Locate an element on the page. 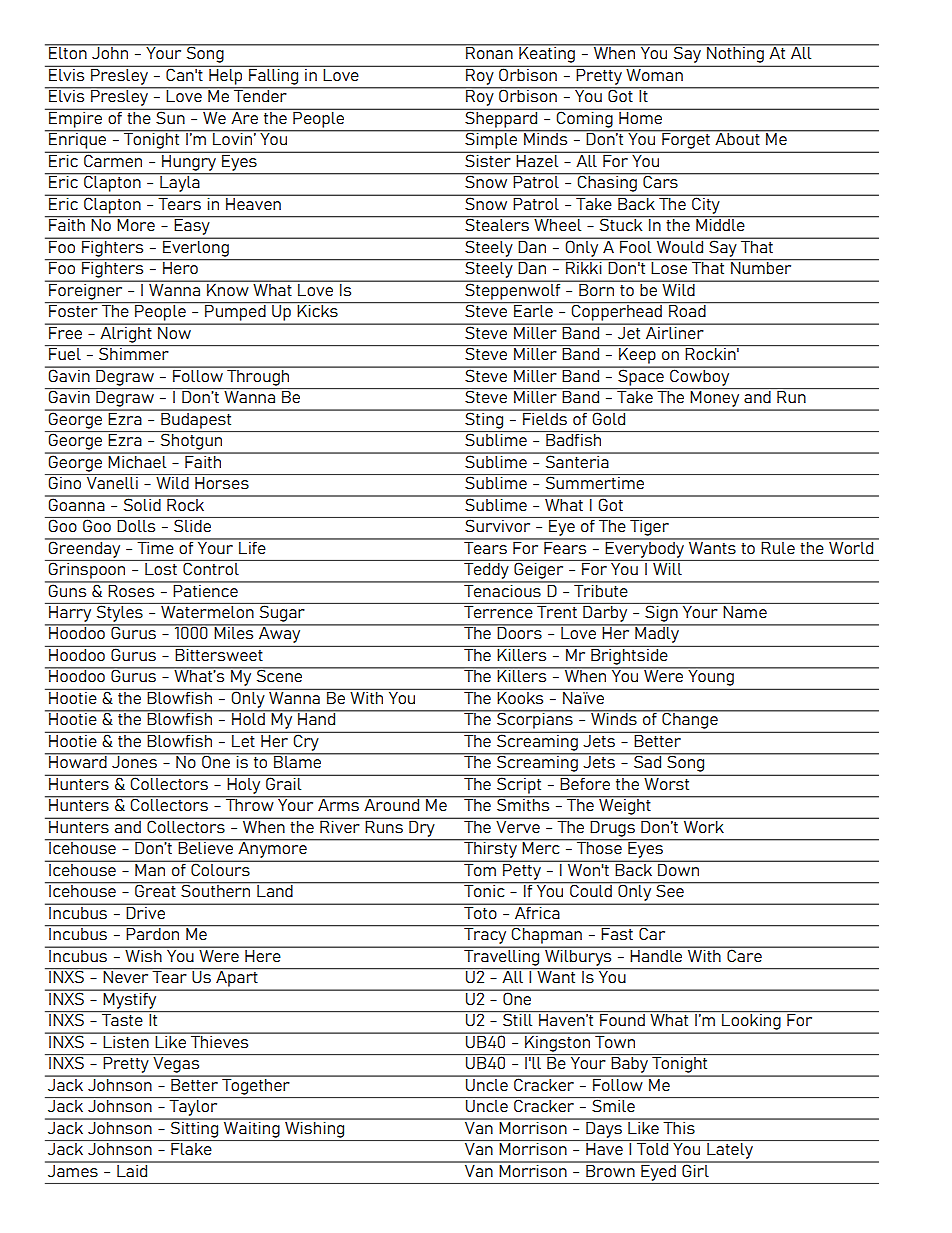  Tom is located at coordinates (480, 868).
